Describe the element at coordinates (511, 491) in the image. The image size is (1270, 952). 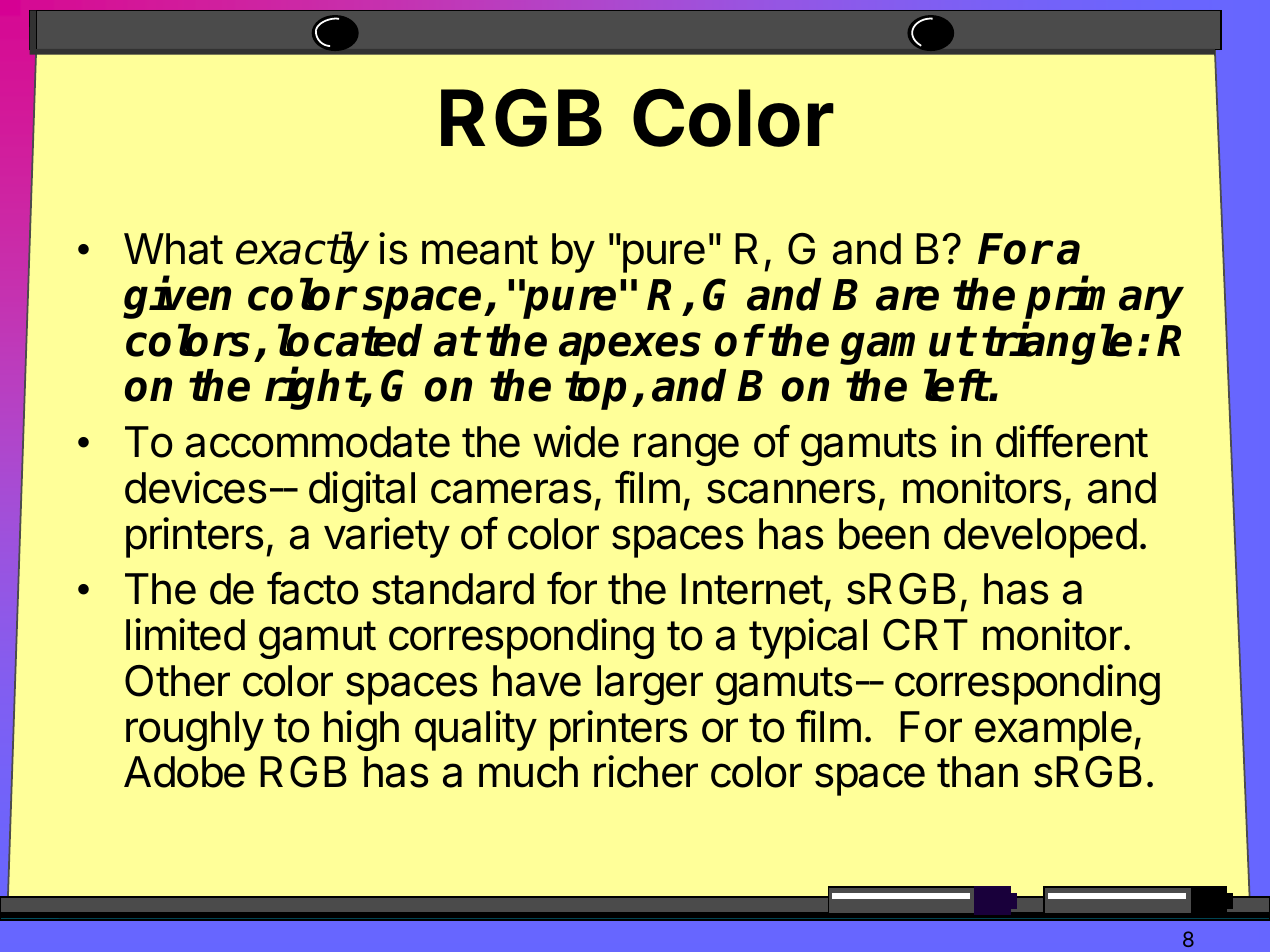
I see `cameras` at that location.
